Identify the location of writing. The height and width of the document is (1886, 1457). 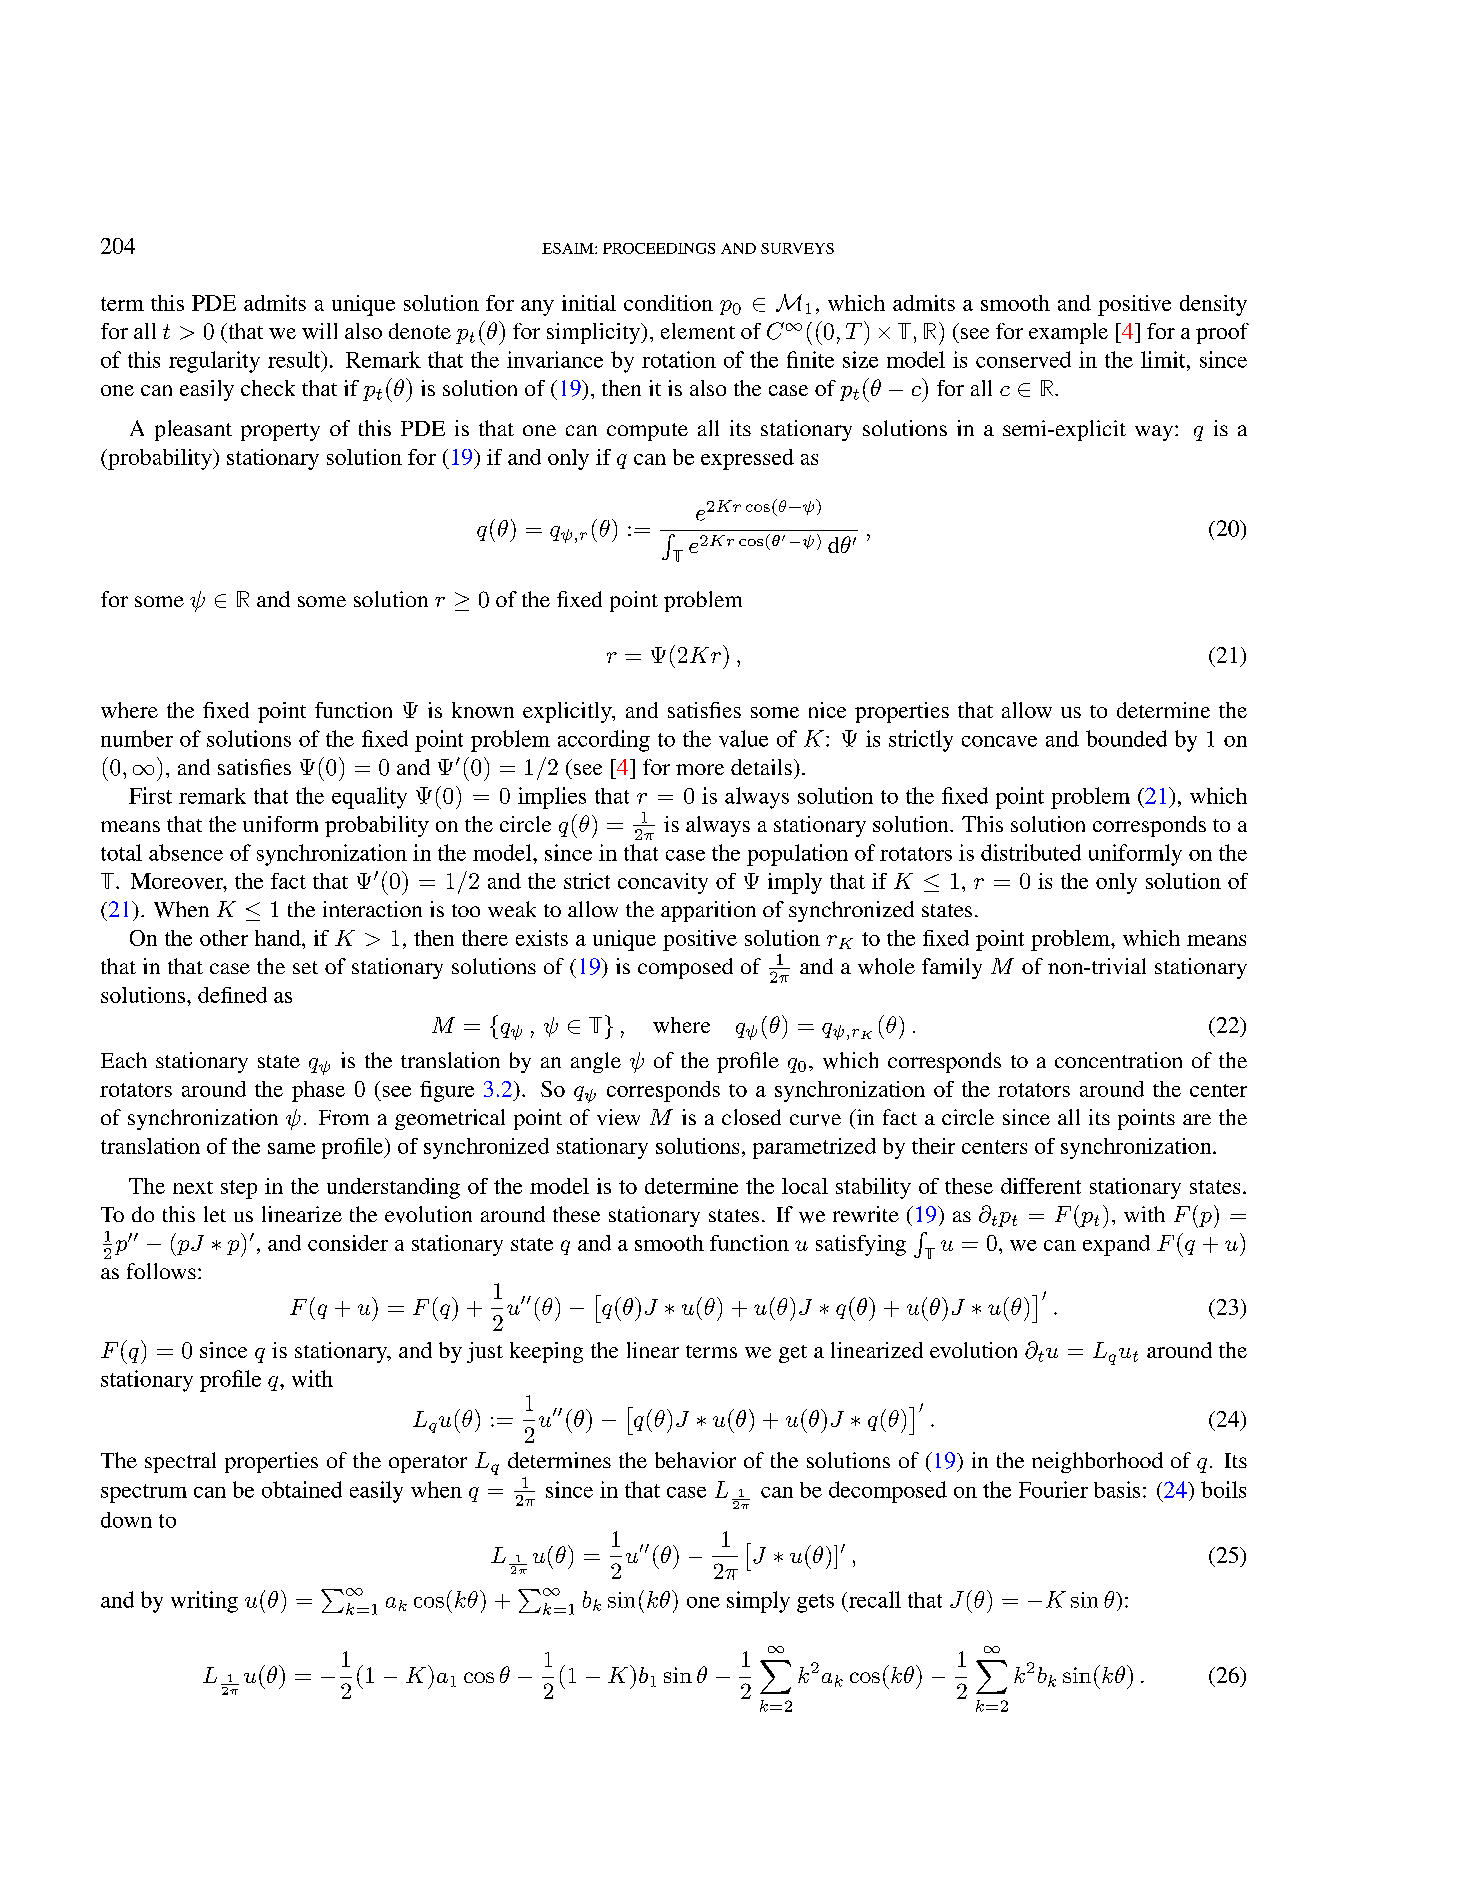
(204, 1602).
